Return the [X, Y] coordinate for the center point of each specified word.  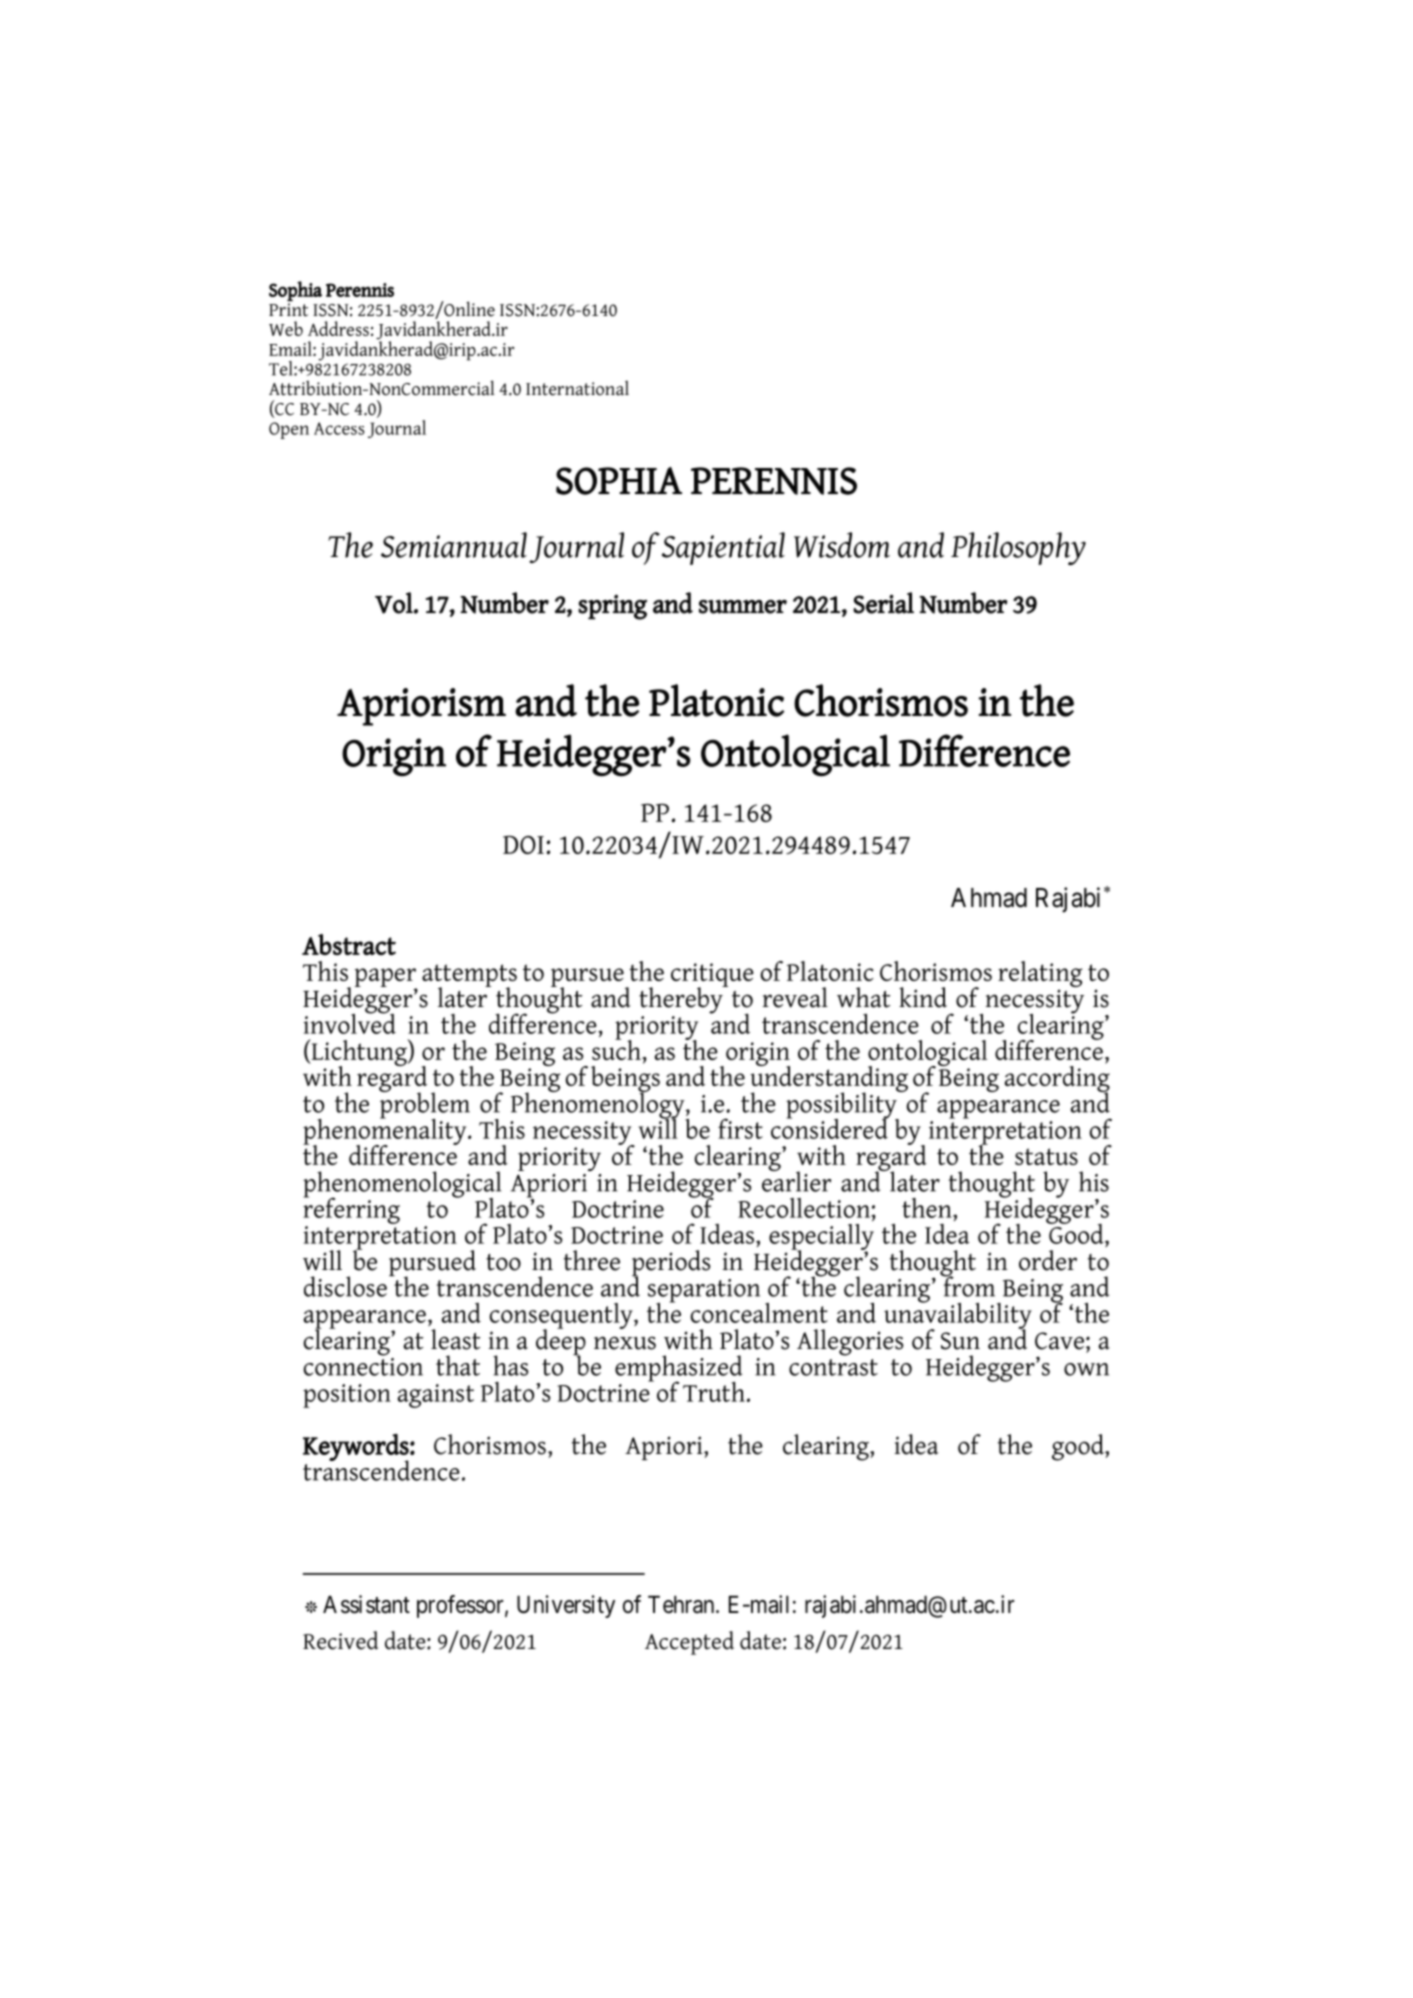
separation [704, 1292]
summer [743, 607]
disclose [345, 1286]
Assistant [366, 1604]
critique [712, 976]
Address [338, 328]
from [968, 1285]
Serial [883, 603]
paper [386, 978]
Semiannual [454, 545]
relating [1040, 975]
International [577, 388]
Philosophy [1018, 548]
